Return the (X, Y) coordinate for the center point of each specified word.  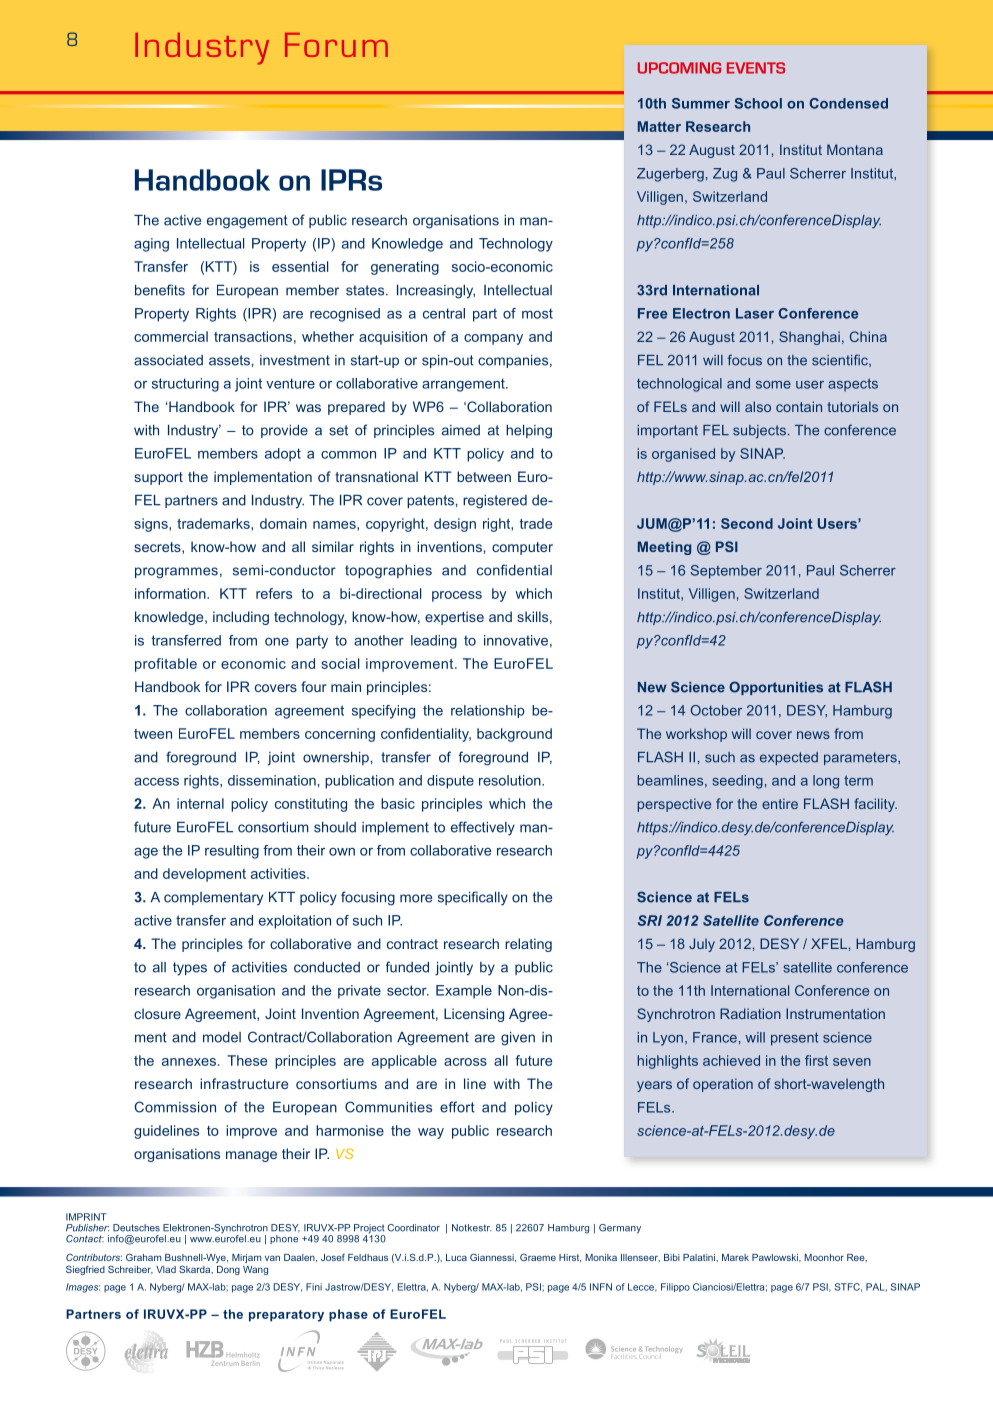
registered (495, 502)
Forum (336, 45)
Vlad (166, 1269)
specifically (473, 898)
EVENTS (756, 68)
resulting (232, 852)
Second (747, 523)
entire (780, 803)
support (158, 478)
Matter (659, 126)
